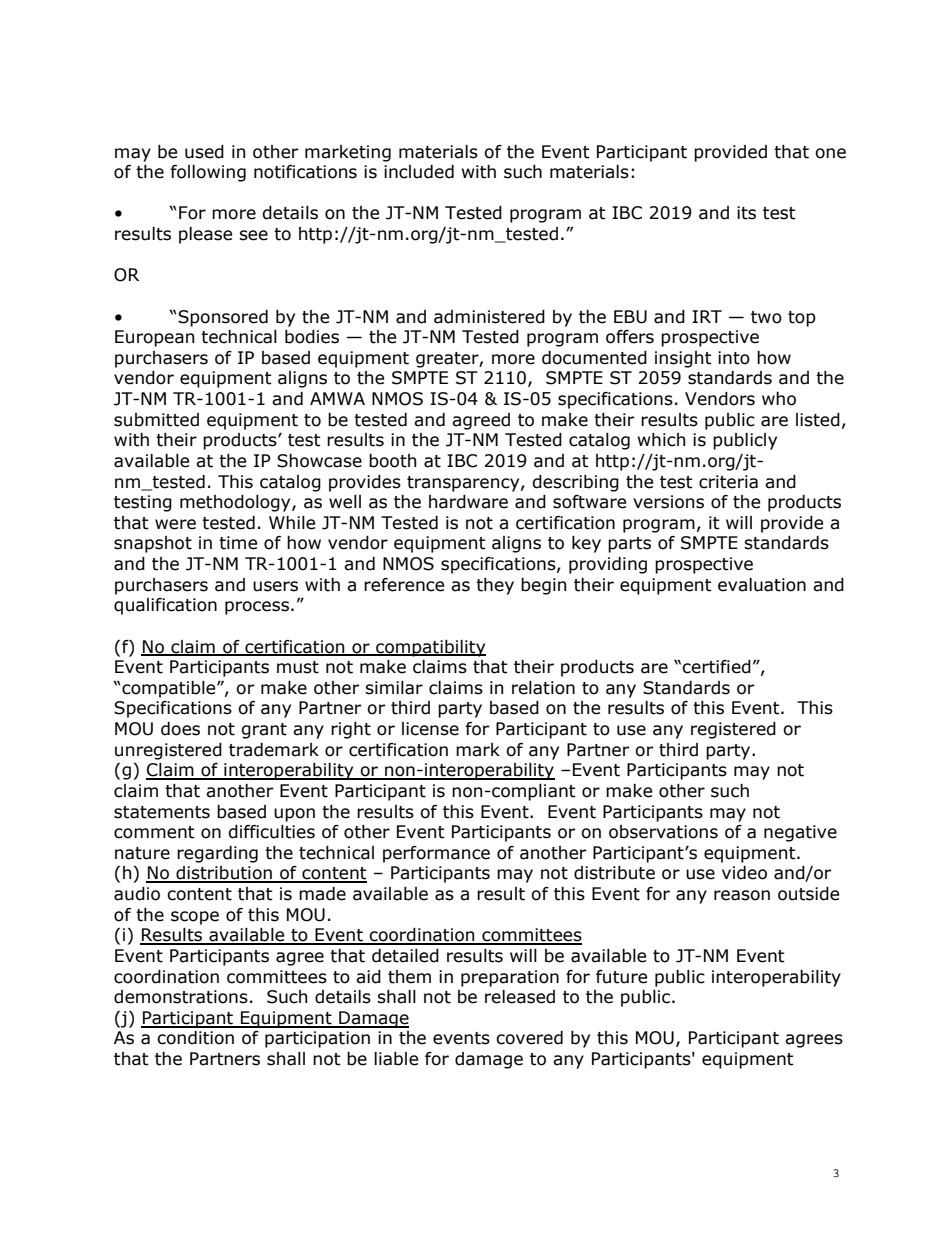 Image resolution: width=952 pixels, height=1233 pixels. What do you see at coordinates (529, 1038) in the image?
I see `covered` at bounding box center [529, 1038].
